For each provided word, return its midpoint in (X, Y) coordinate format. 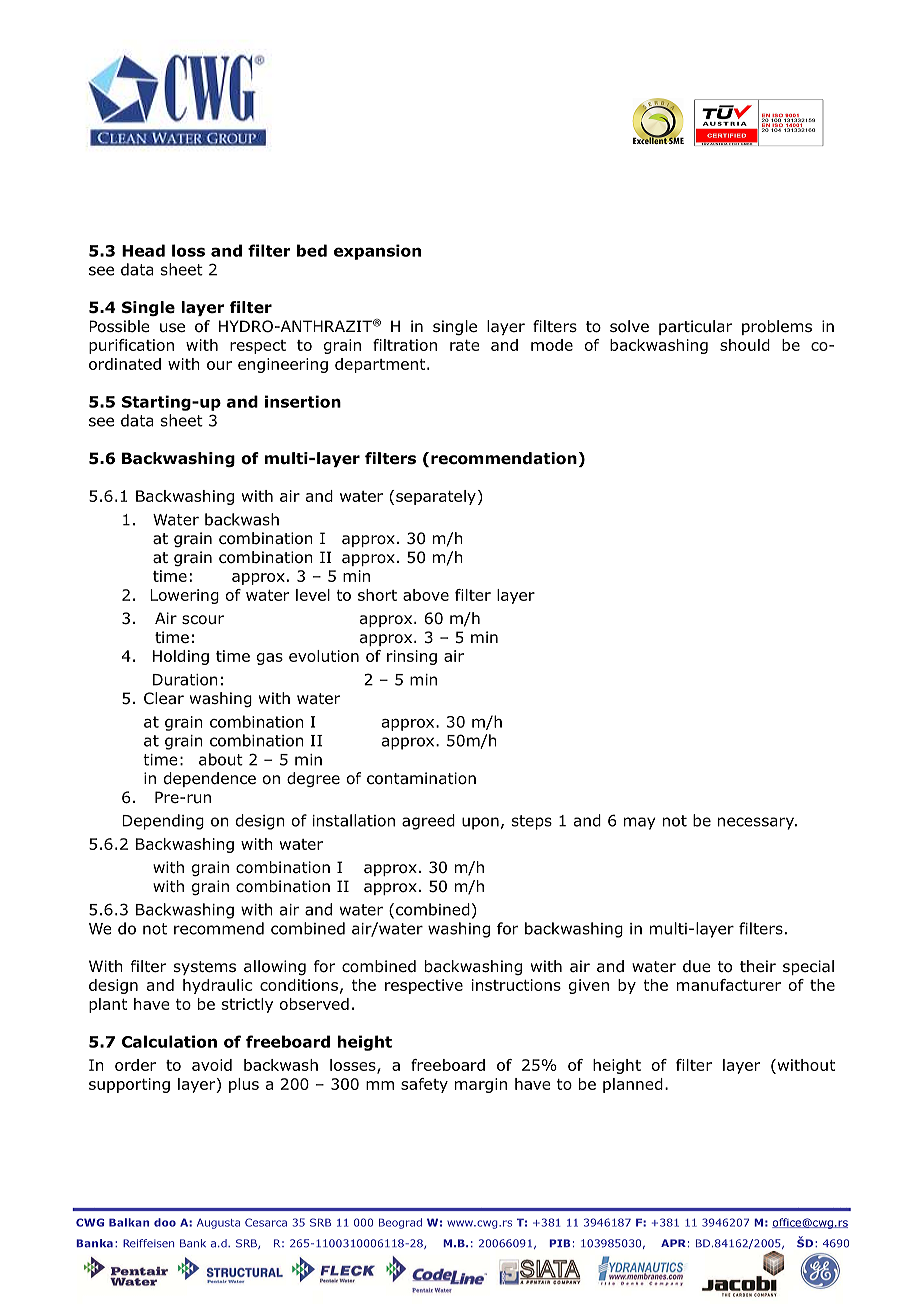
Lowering (184, 596)
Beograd (400, 1223)
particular (695, 327)
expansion (377, 252)
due (697, 966)
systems (205, 968)
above (426, 595)
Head (143, 250)
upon (480, 823)
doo (165, 1222)
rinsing (412, 657)
